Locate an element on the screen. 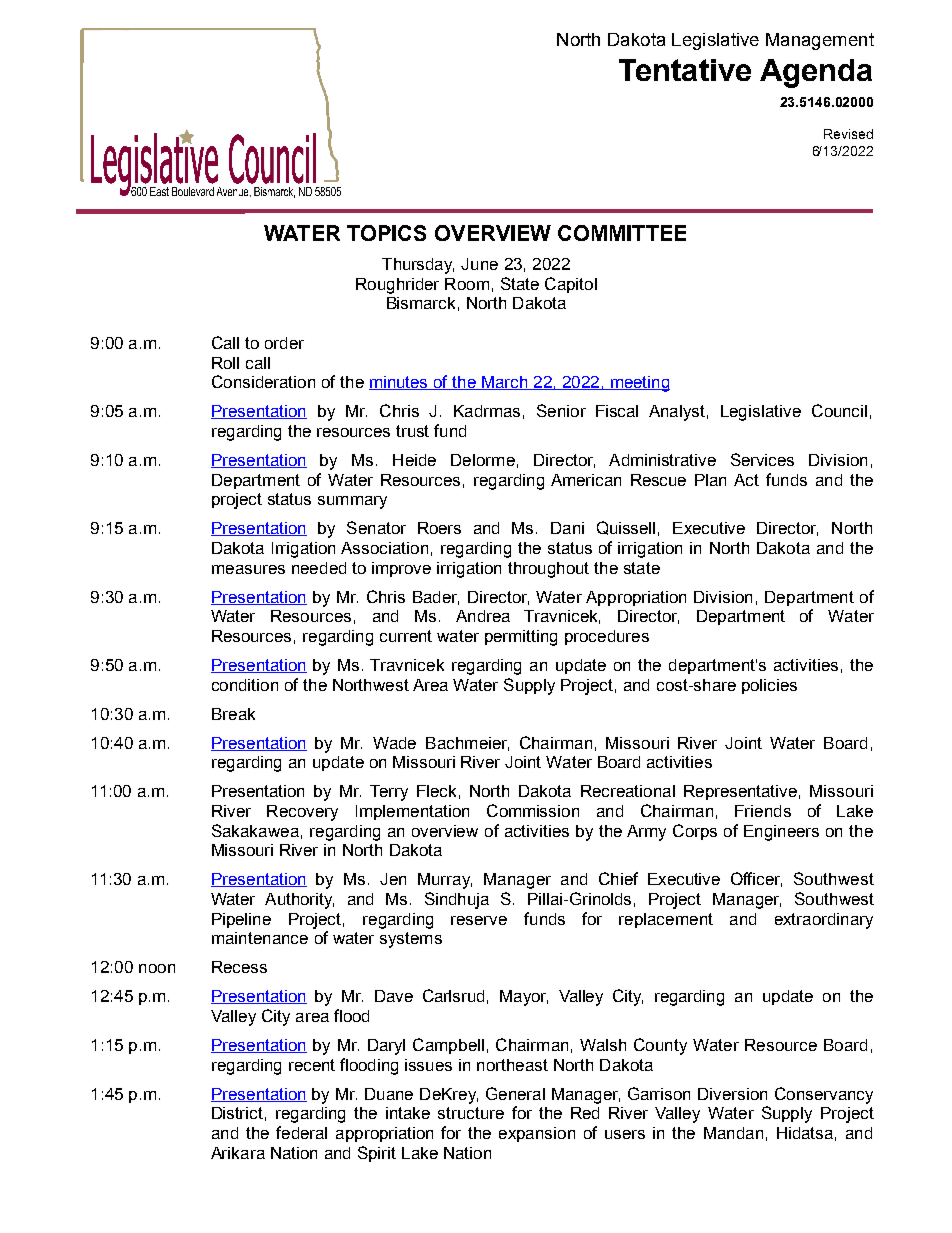 The image size is (952, 1233). structure is located at coordinates (471, 1113).
